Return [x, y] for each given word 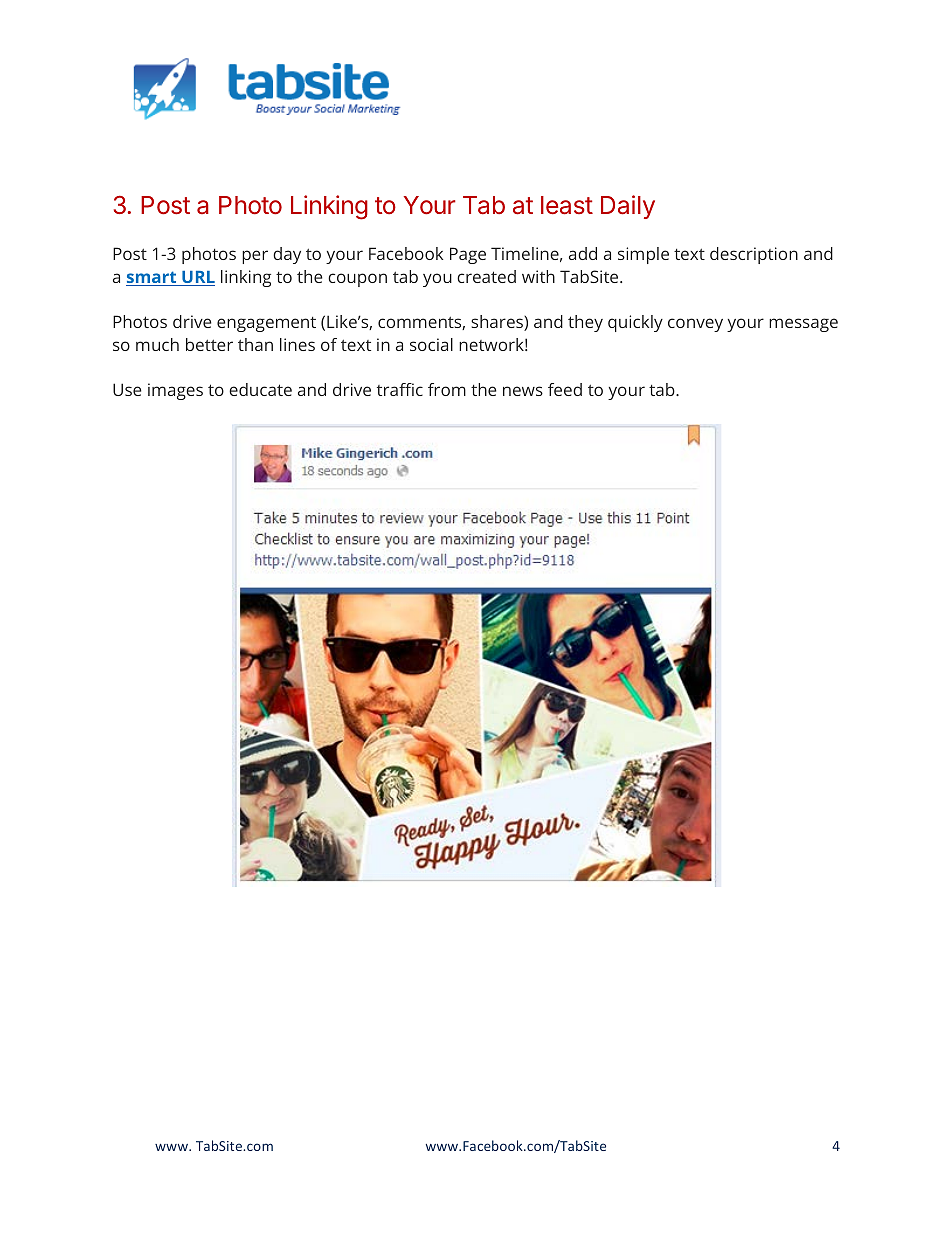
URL [197, 278]
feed [565, 389]
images [175, 391]
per [255, 257]
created [486, 276]
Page [468, 255]
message [803, 325]
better [209, 344]
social [431, 344]
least [567, 205]
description [754, 255]
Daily [628, 207]
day [287, 255]
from [447, 389]
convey [695, 325]
